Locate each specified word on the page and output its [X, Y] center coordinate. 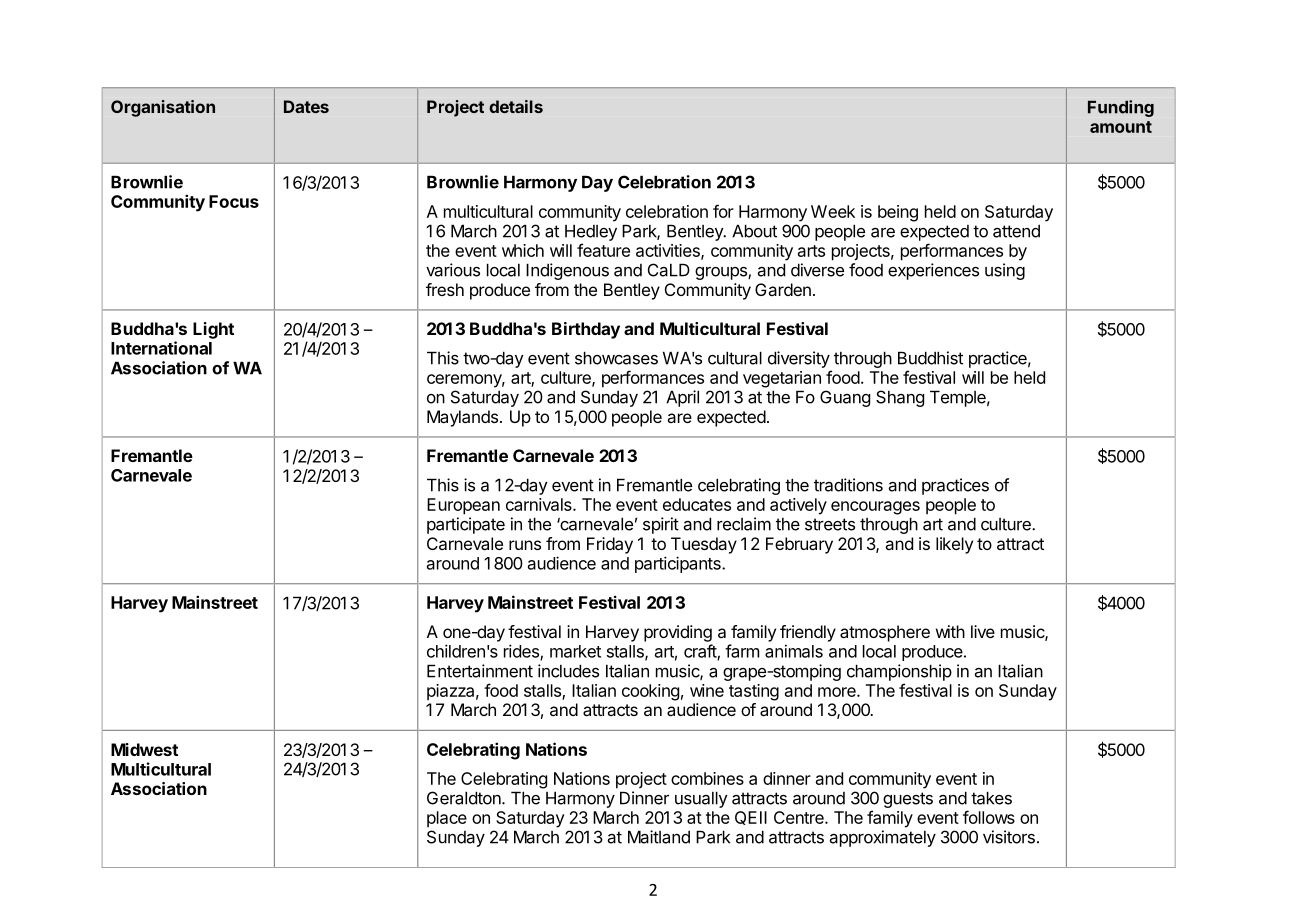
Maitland [659, 837]
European [463, 506]
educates [697, 504]
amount [1121, 127]
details [516, 106]
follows [989, 817]
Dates [306, 106]
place [447, 819]
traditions [848, 485]
